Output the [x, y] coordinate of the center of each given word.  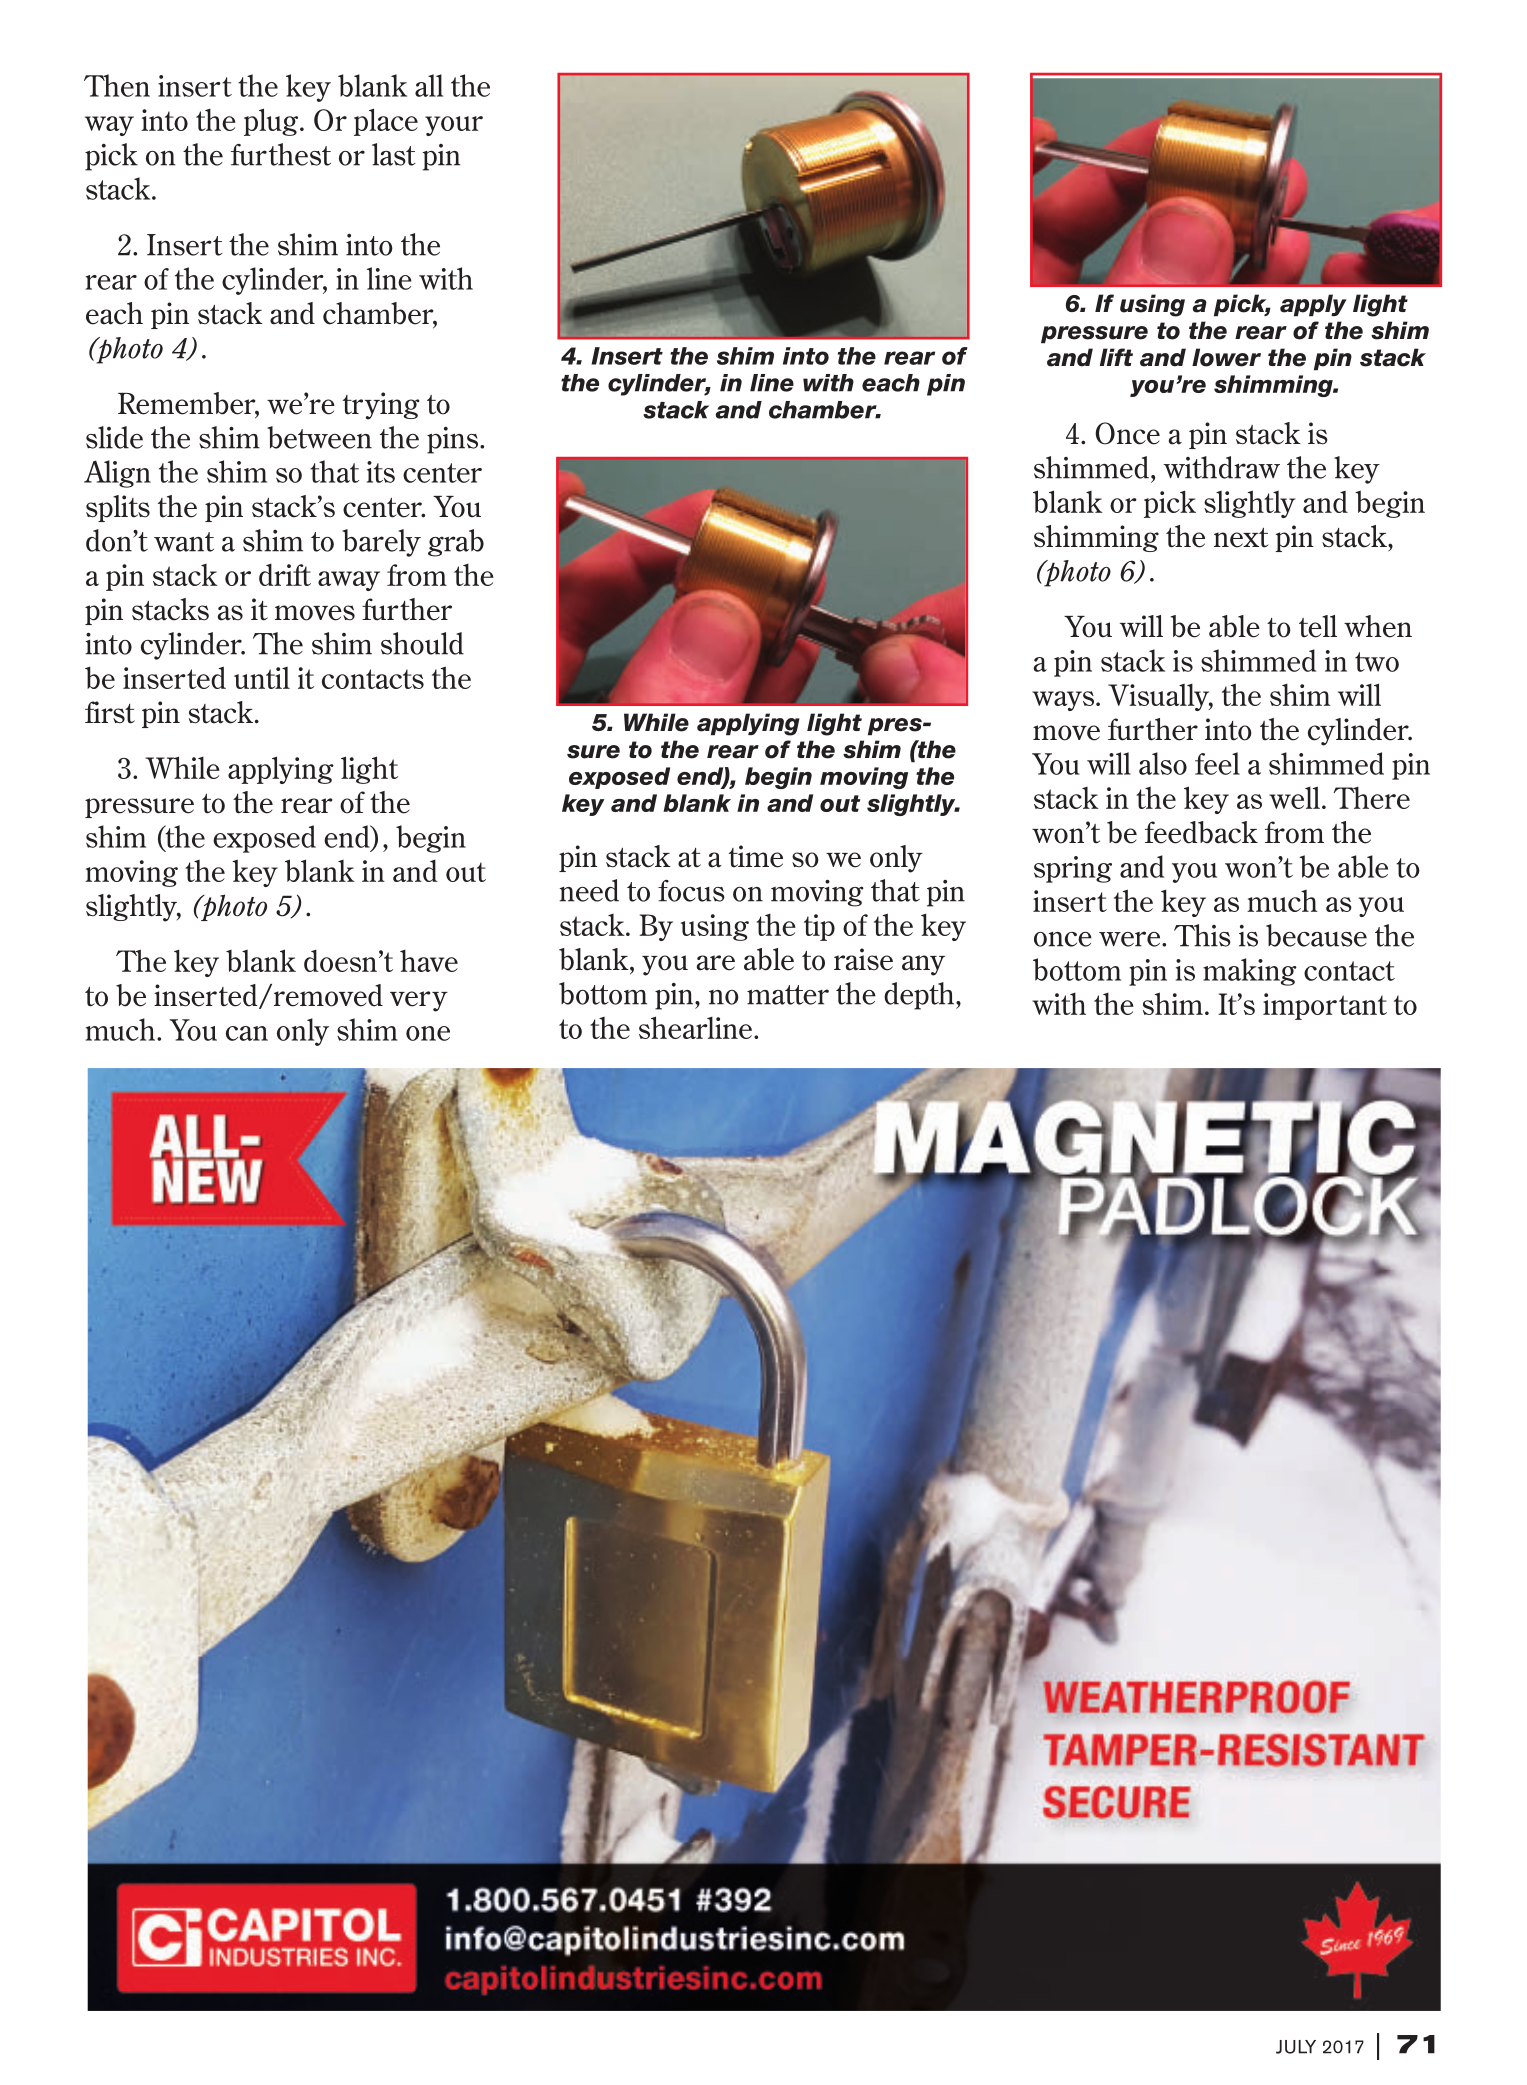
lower [1226, 357]
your [454, 126]
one [428, 1033]
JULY [1296, 2047]
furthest [281, 154]
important [1325, 1006]
